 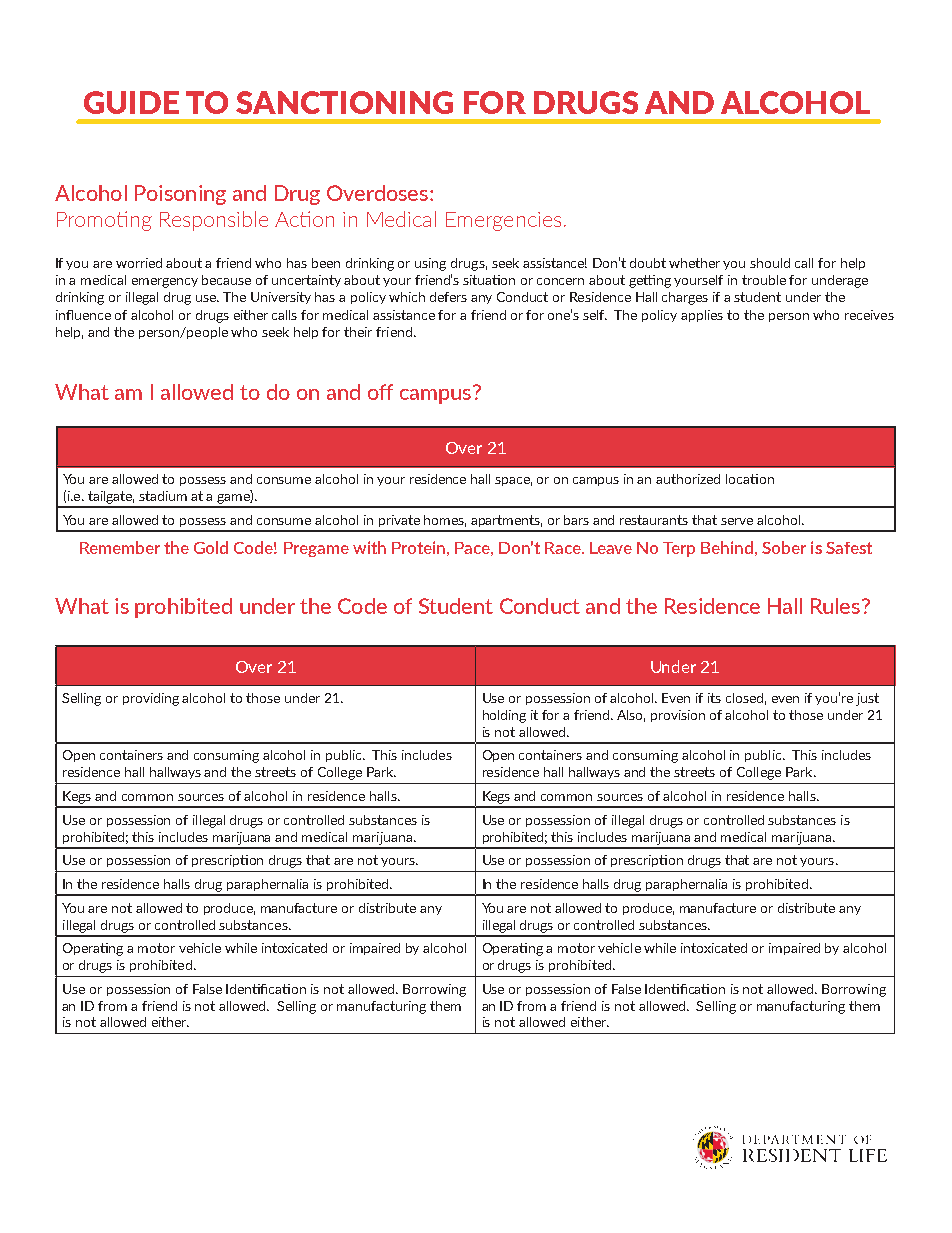 I want to click on location, so click(x=750, y=479).
